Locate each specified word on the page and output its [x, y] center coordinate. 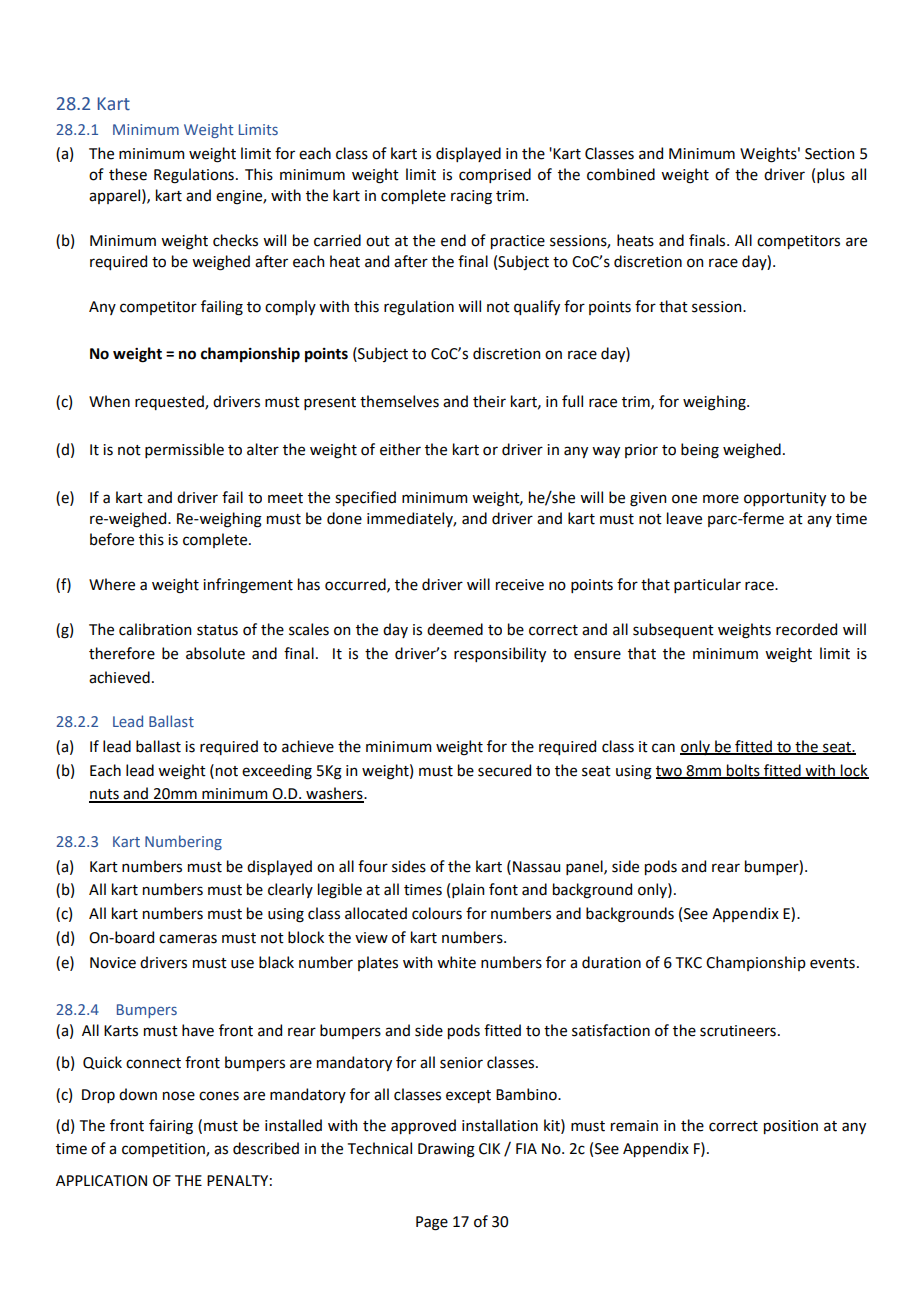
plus [831, 175]
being [700, 451]
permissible [184, 450]
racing [471, 197]
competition [164, 1150]
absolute [215, 653]
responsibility [500, 654]
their [489, 401]
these [128, 174]
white [456, 962]
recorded [806, 629]
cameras [188, 939]
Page [432, 1223]
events [832, 963]
